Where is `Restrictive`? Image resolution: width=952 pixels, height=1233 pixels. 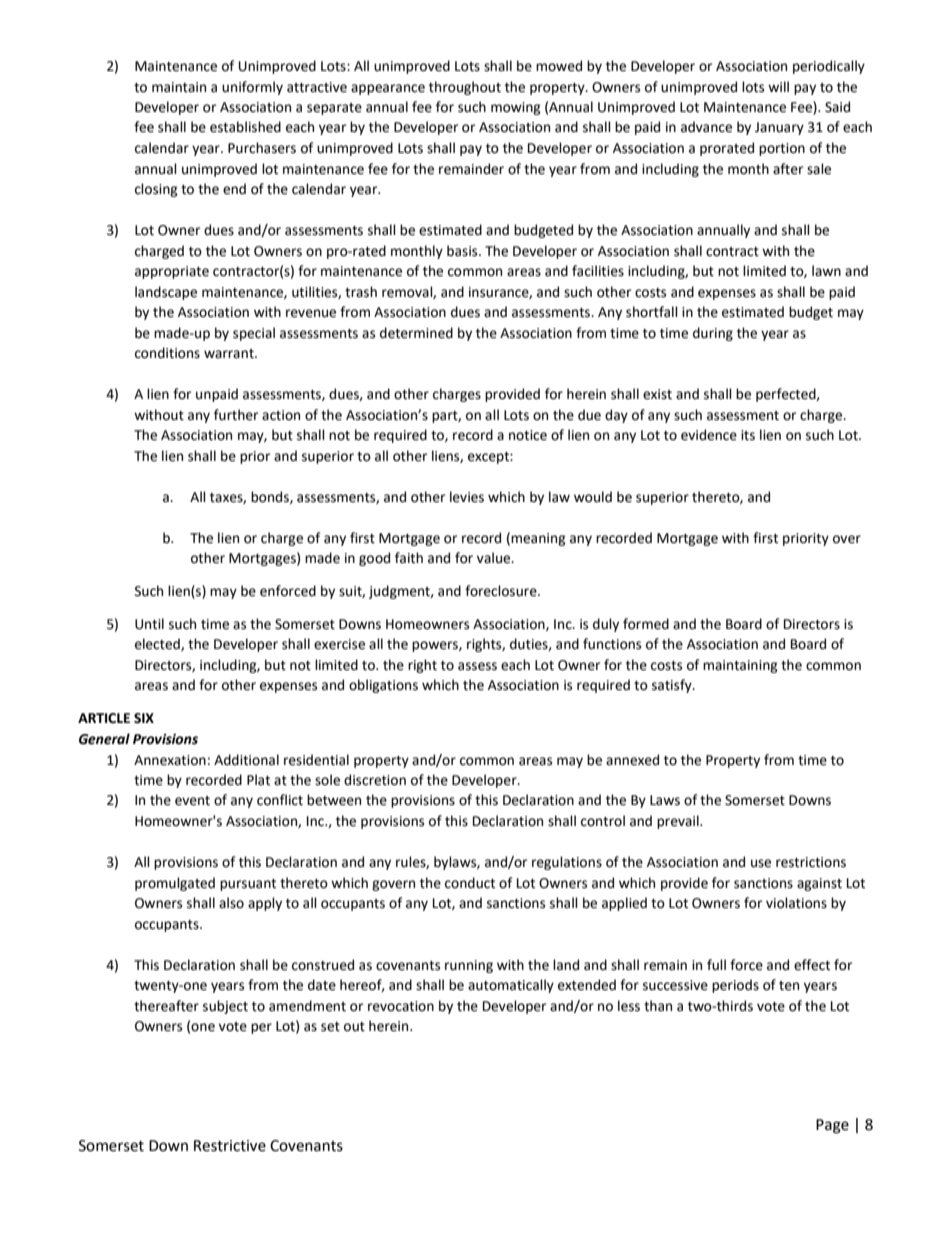
Restrictive is located at coordinates (230, 1146).
